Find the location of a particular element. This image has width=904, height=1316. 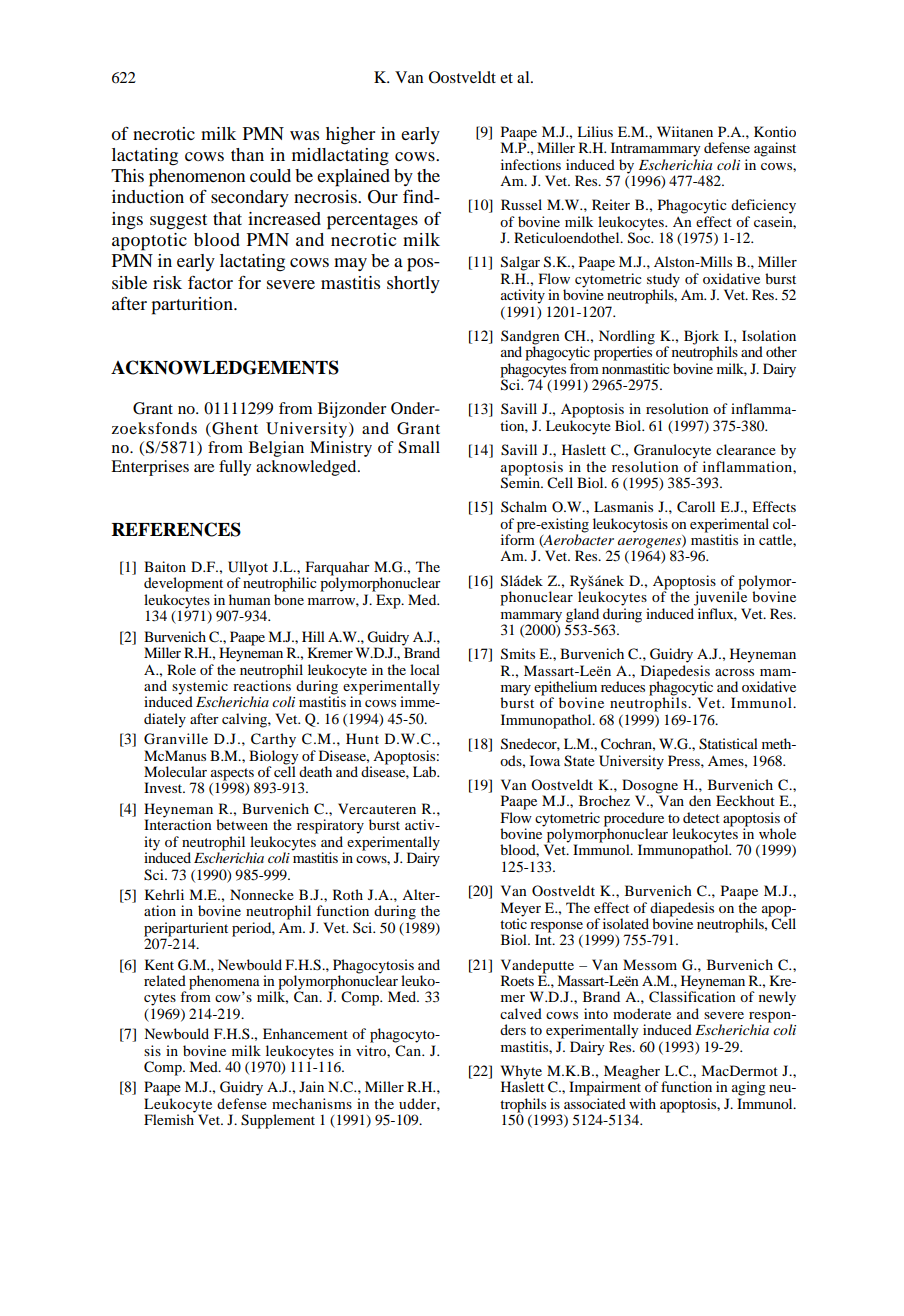

Our is located at coordinates (383, 197).
